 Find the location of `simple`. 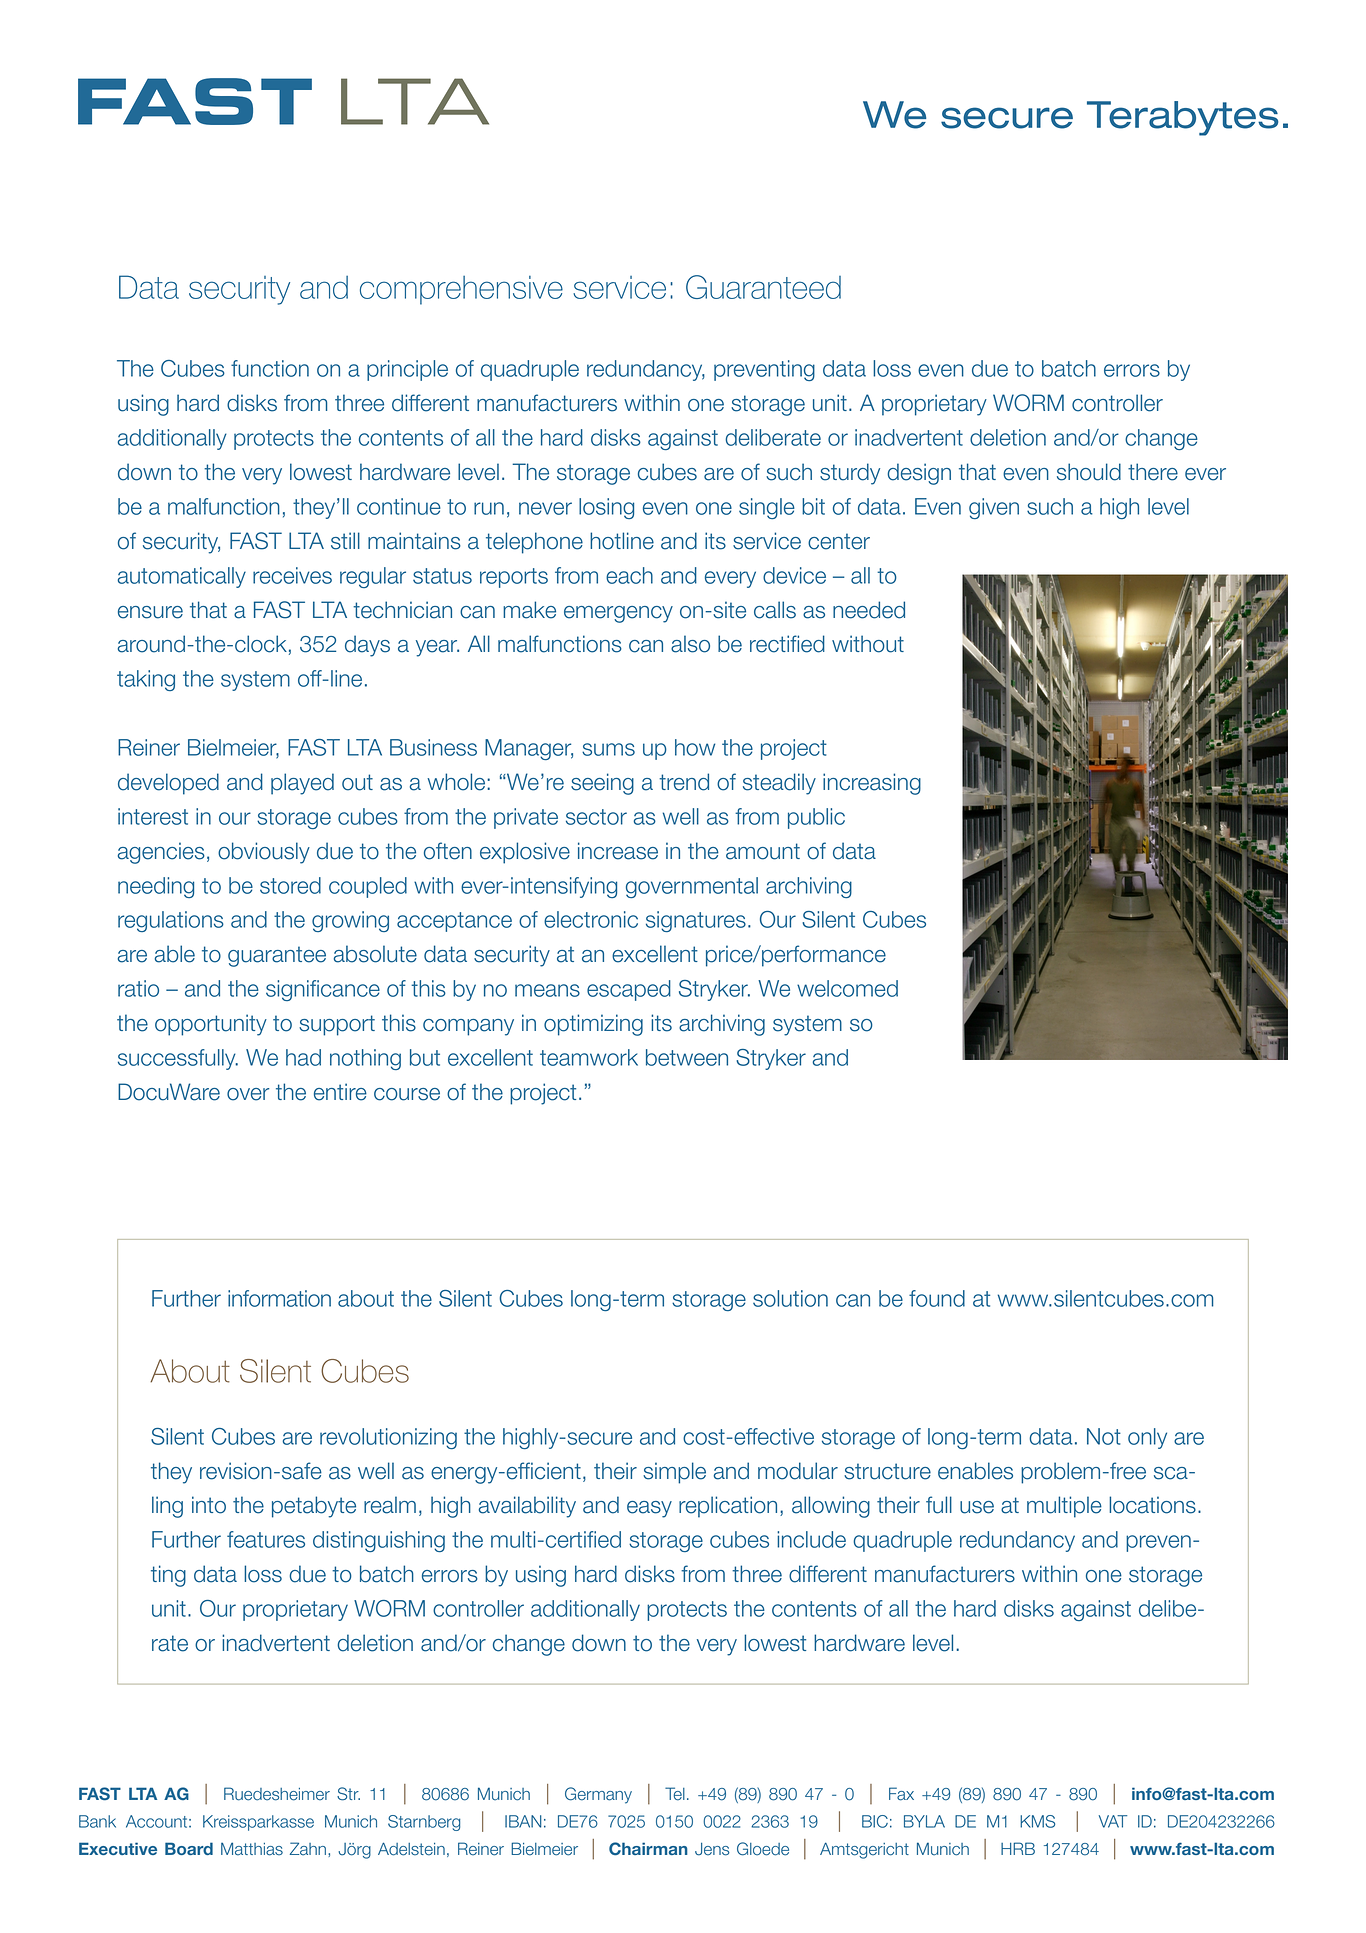

simple is located at coordinates (674, 1473).
